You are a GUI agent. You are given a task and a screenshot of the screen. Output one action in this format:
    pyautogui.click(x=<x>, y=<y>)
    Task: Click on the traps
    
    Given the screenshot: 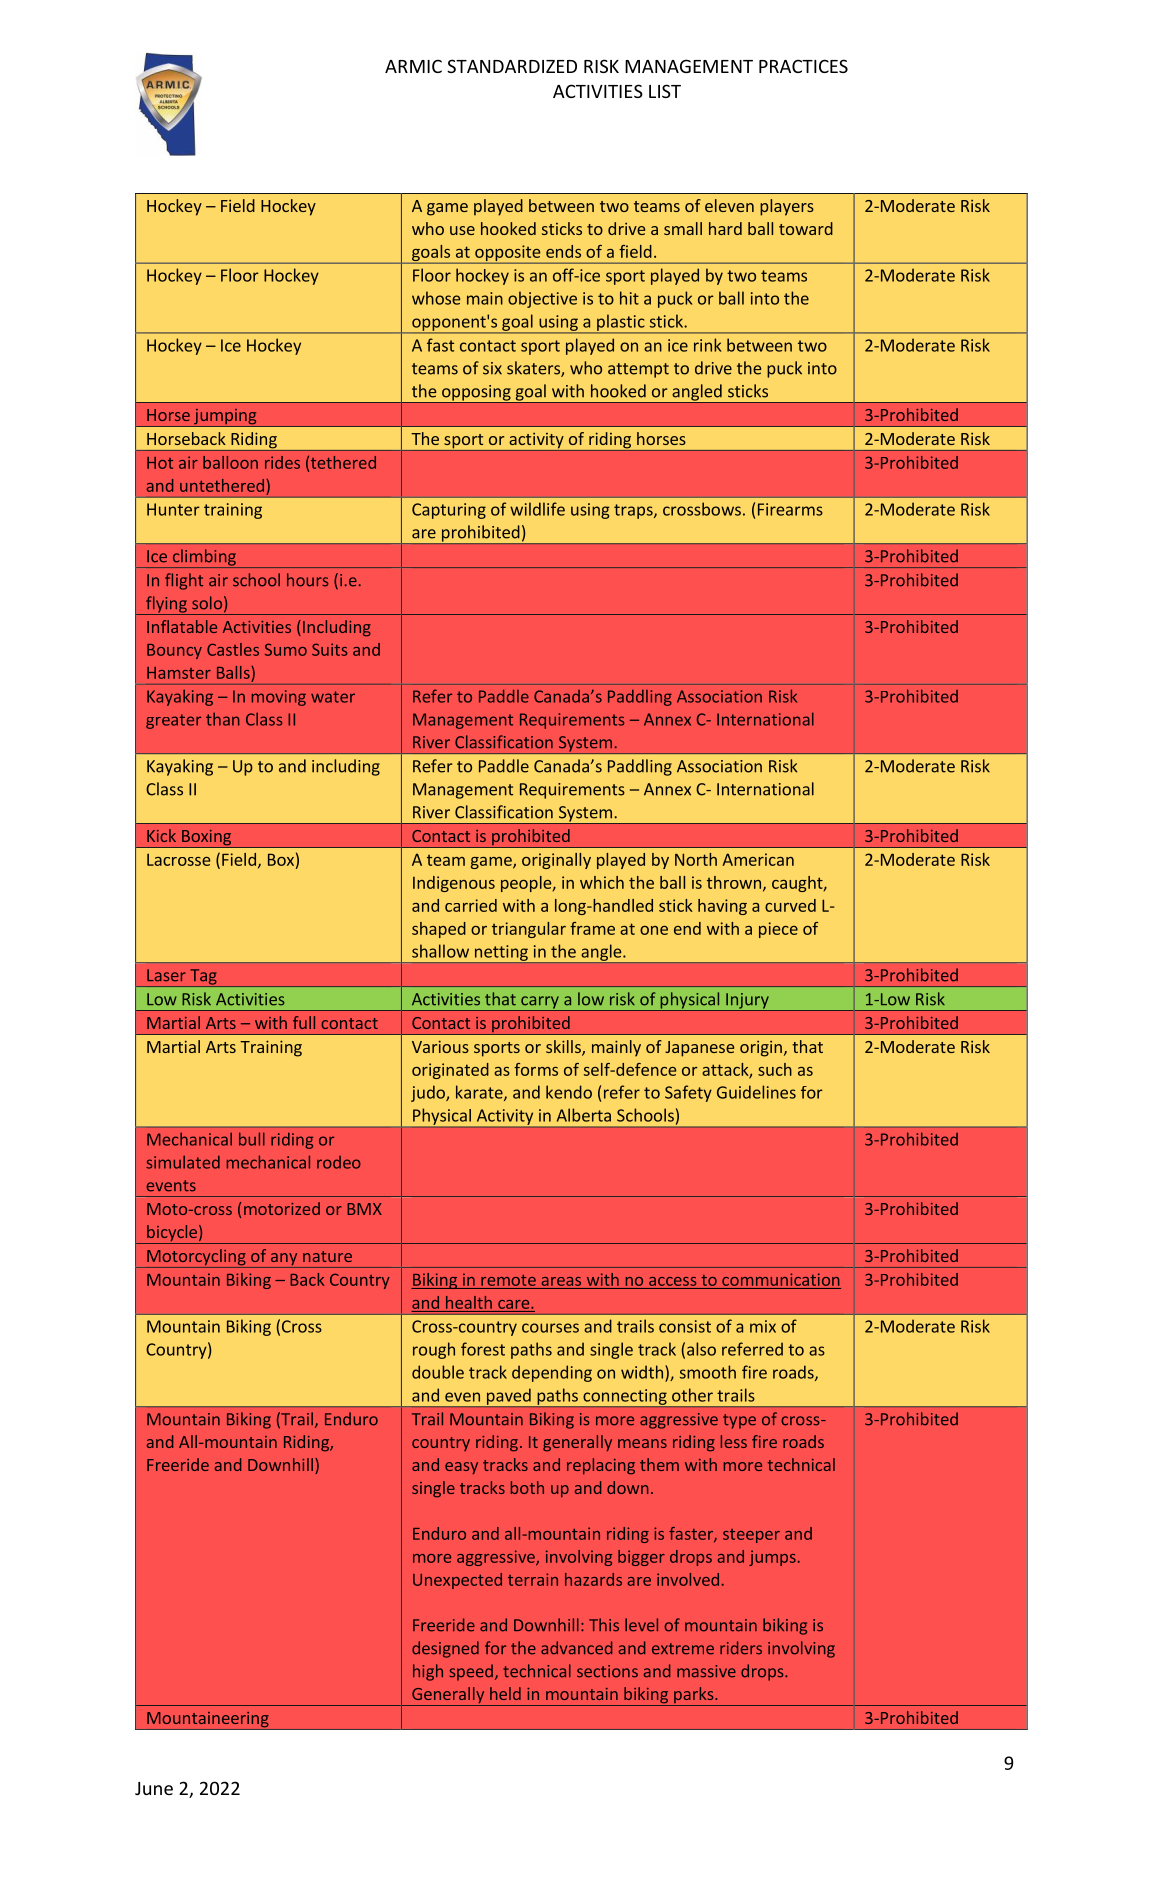 What is the action you would take?
    pyautogui.click(x=634, y=511)
